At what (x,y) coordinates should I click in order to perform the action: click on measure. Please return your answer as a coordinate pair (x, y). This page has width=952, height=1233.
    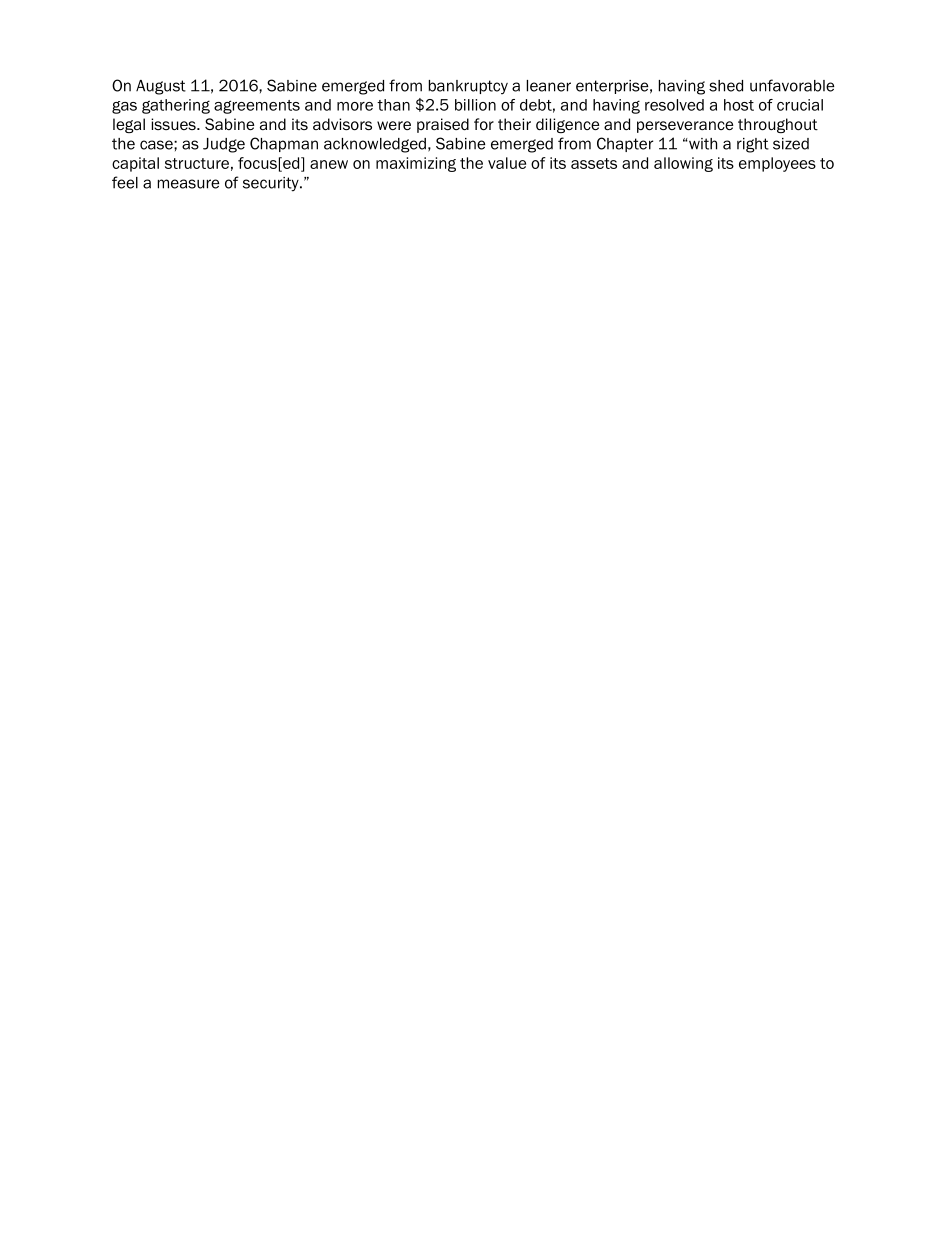
    Looking at the image, I should click on (188, 184).
